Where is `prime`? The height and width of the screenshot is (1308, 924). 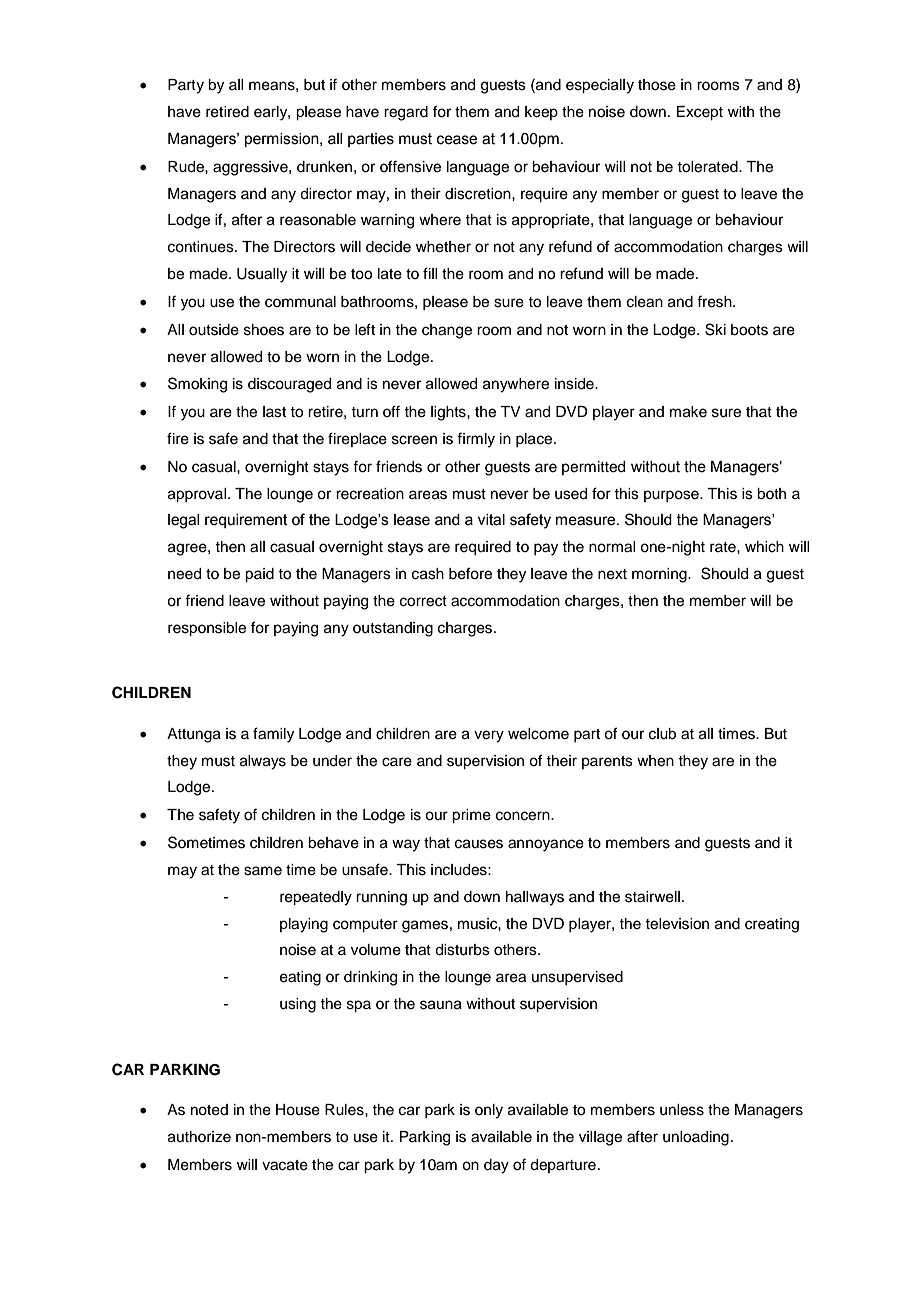
prime is located at coordinates (471, 816).
